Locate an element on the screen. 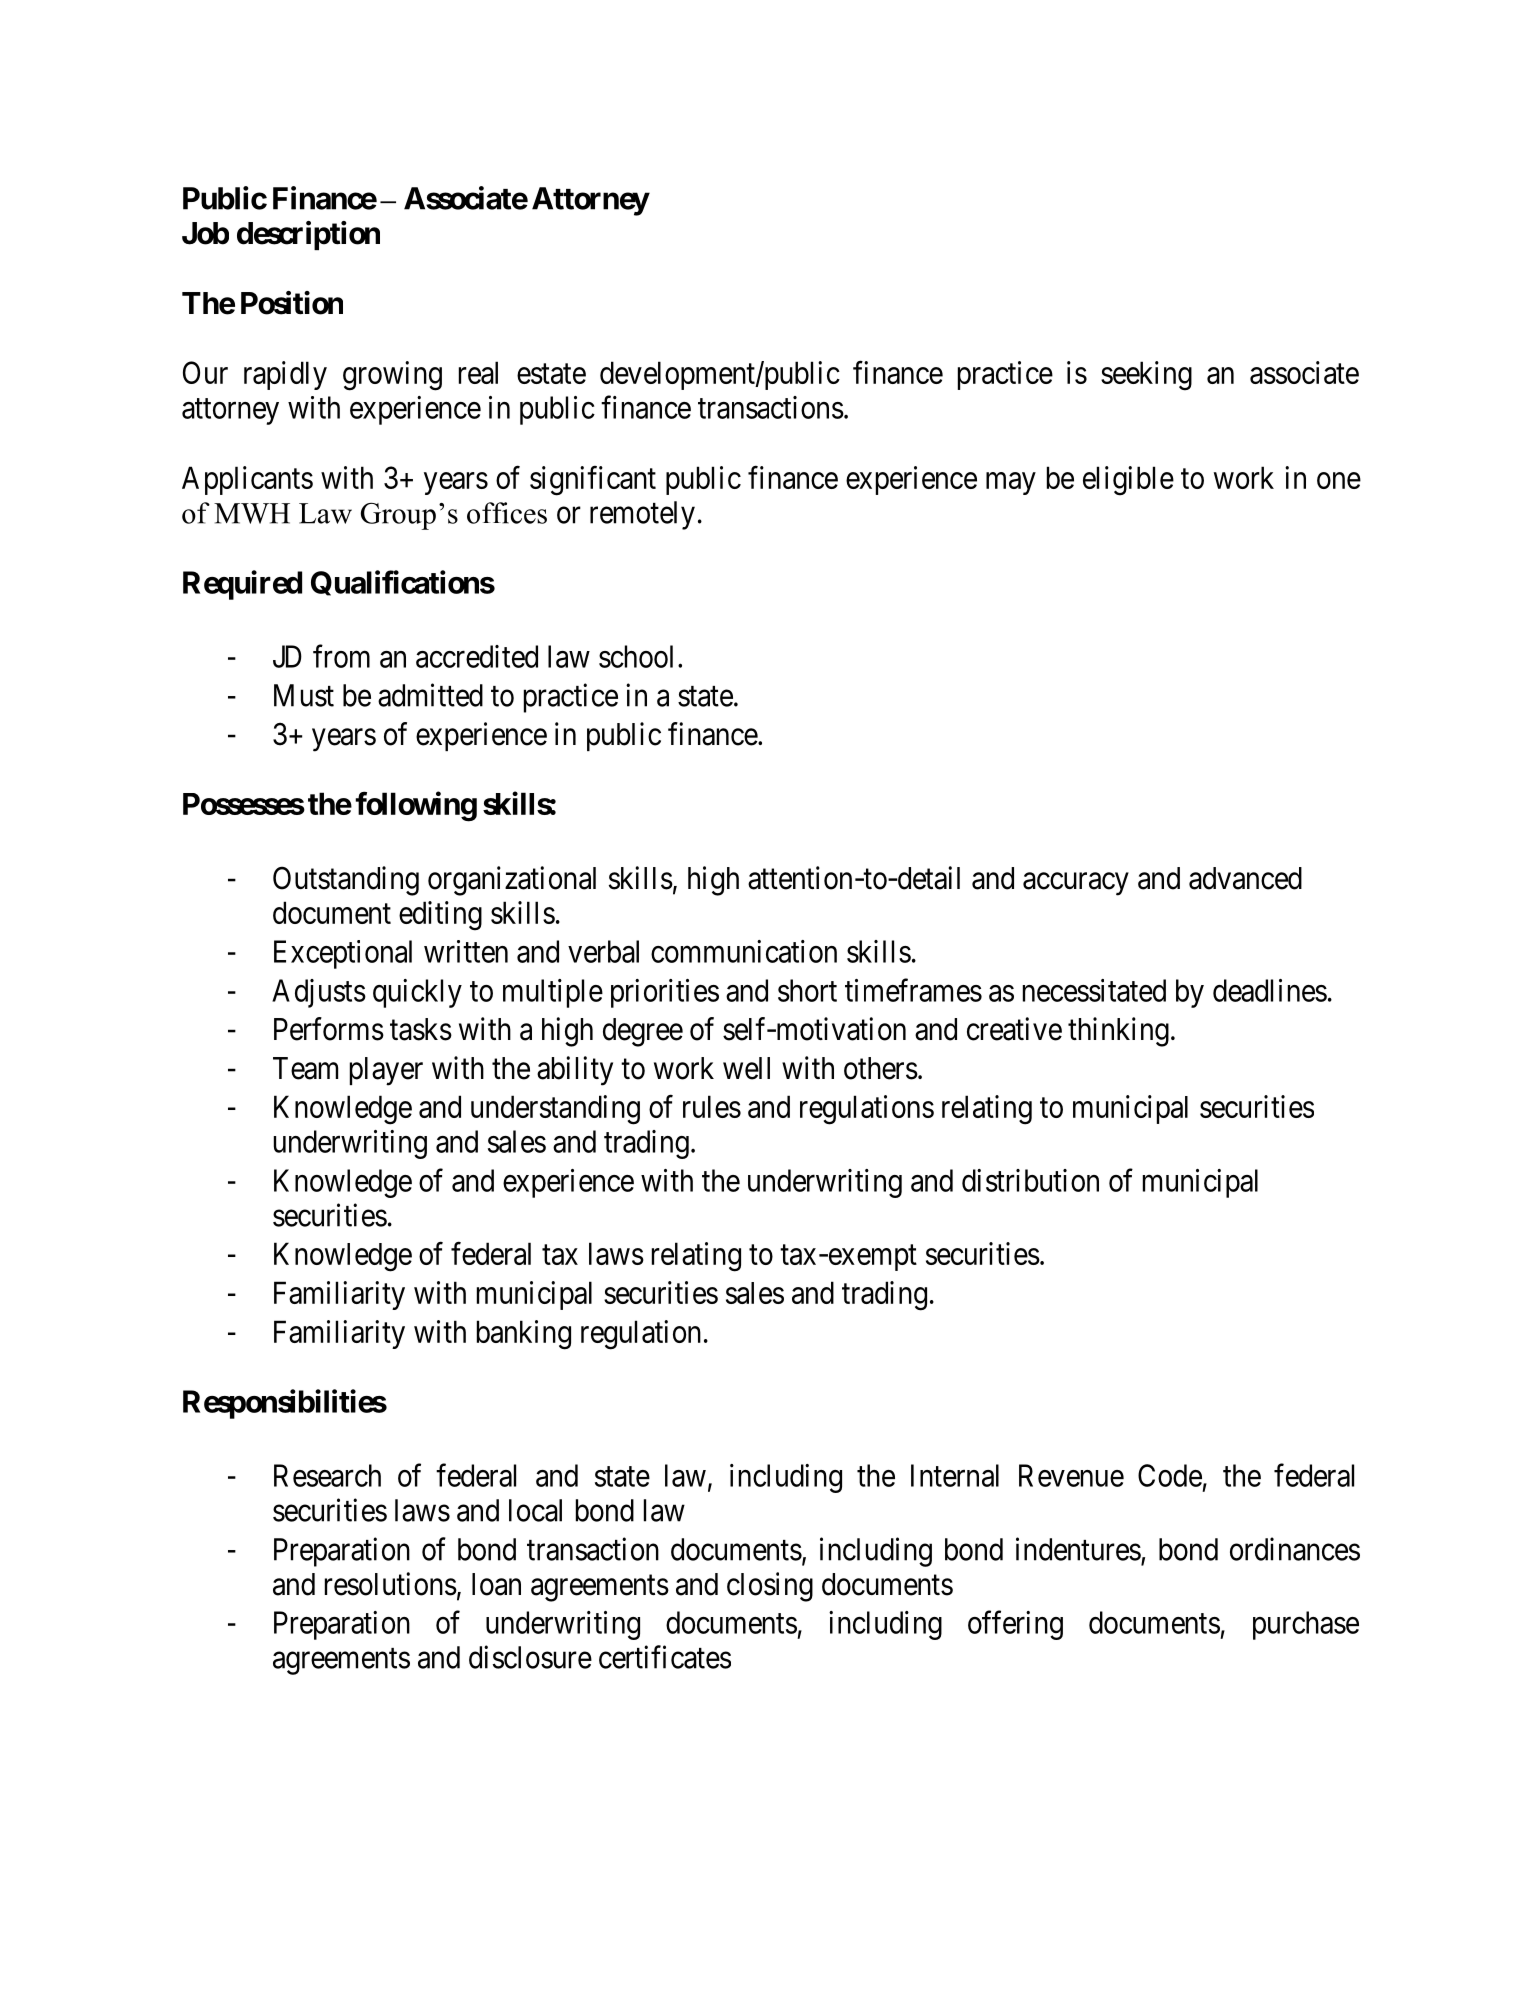  eligible is located at coordinates (1128, 481).
